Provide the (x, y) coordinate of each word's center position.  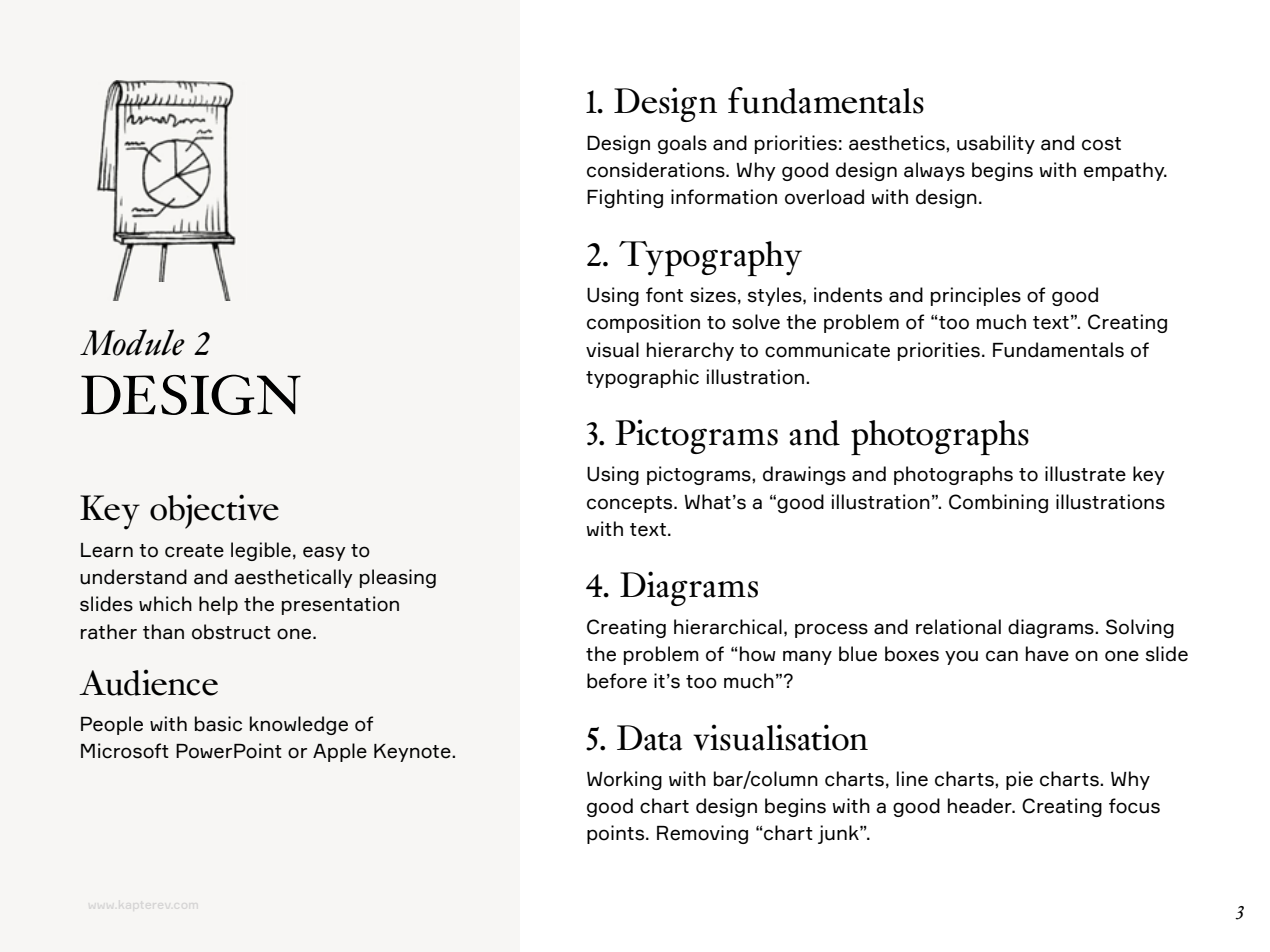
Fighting (625, 198)
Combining (998, 503)
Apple (340, 752)
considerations (657, 170)
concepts (631, 504)
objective (214, 511)
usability (996, 144)
